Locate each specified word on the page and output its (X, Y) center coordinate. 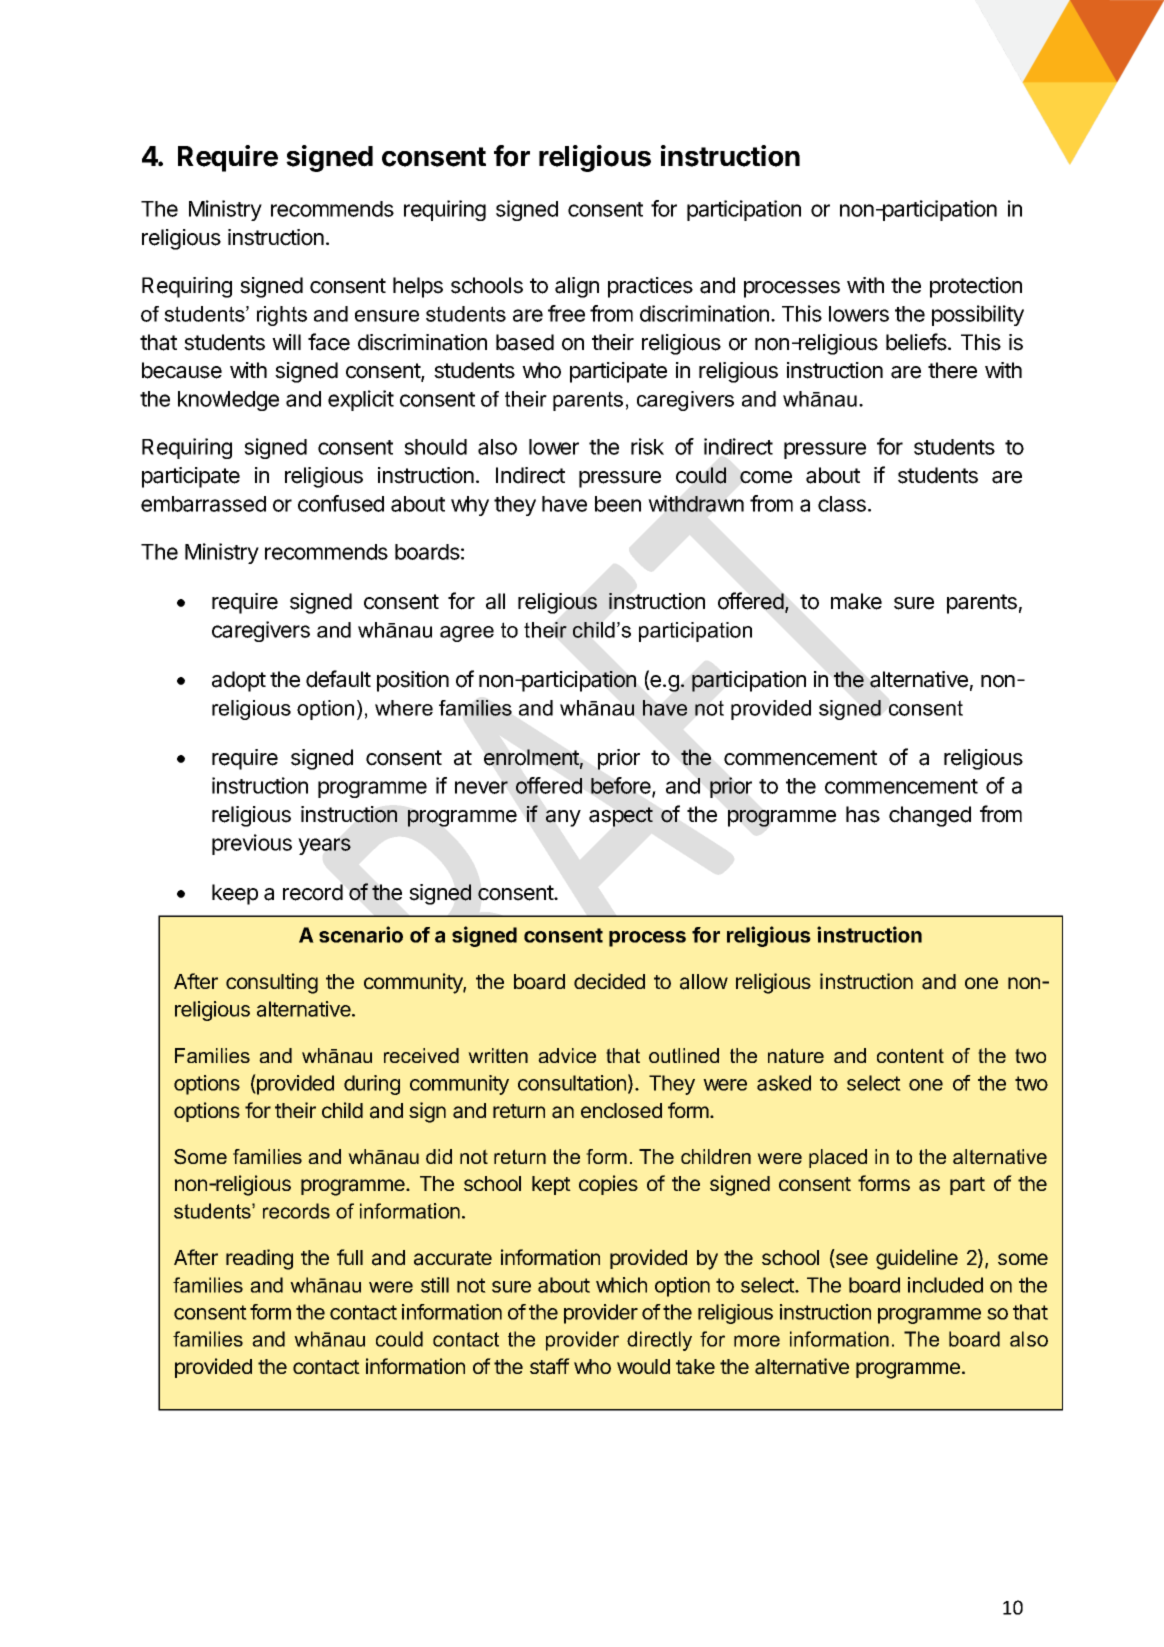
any (563, 818)
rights (282, 316)
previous (252, 844)
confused (341, 503)
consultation (572, 1083)
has (863, 814)
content (910, 1055)
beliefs (917, 342)
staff (550, 1366)
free (566, 313)
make (856, 601)
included (945, 1285)
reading (259, 1259)
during (372, 1085)
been (618, 504)
